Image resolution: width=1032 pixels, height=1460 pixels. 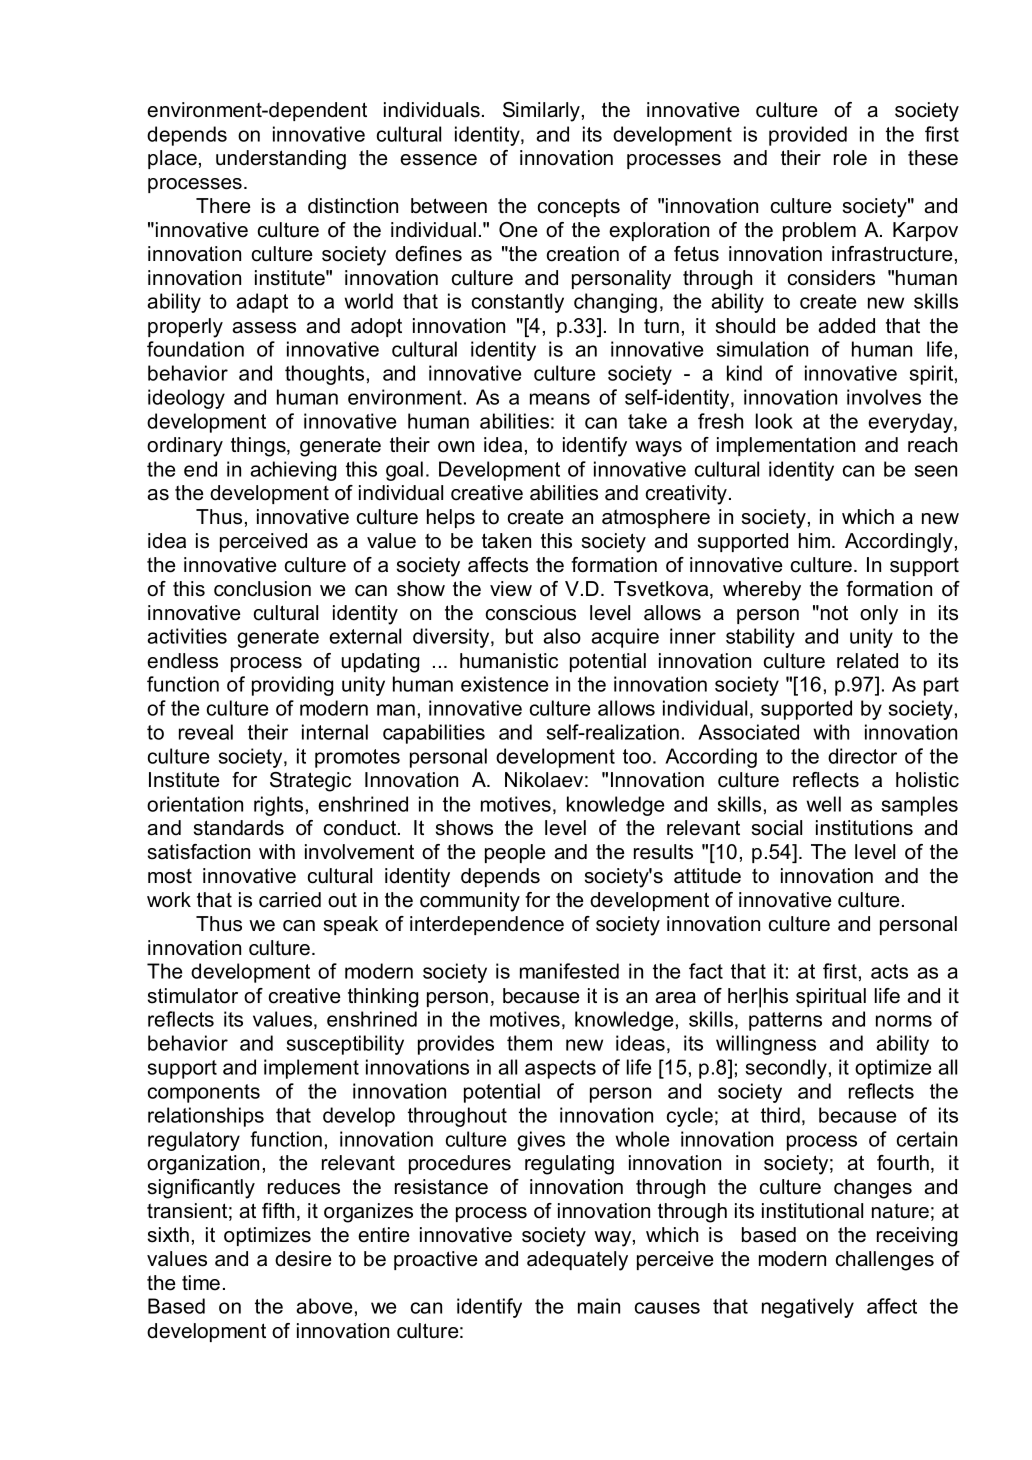 I want to click on reveal, so click(x=206, y=732).
